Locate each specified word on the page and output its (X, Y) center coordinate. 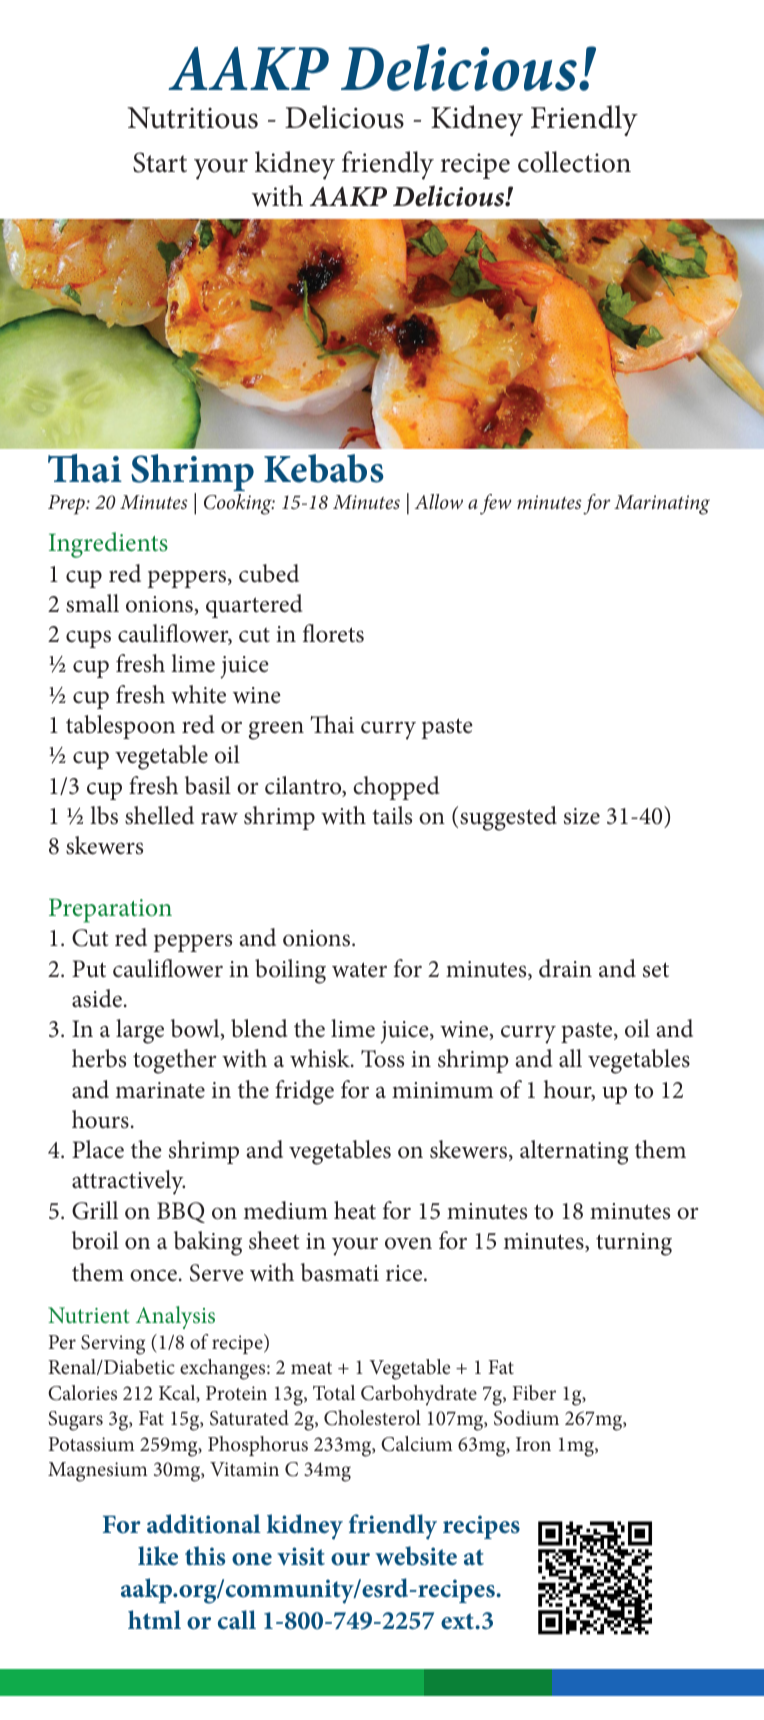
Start (160, 162)
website (416, 1556)
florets (333, 633)
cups (88, 639)
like (158, 1556)
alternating (574, 1152)
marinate (160, 1090)
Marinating (662, 505)
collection (574, 162)
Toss (382, 1059)
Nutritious (192, 118)
